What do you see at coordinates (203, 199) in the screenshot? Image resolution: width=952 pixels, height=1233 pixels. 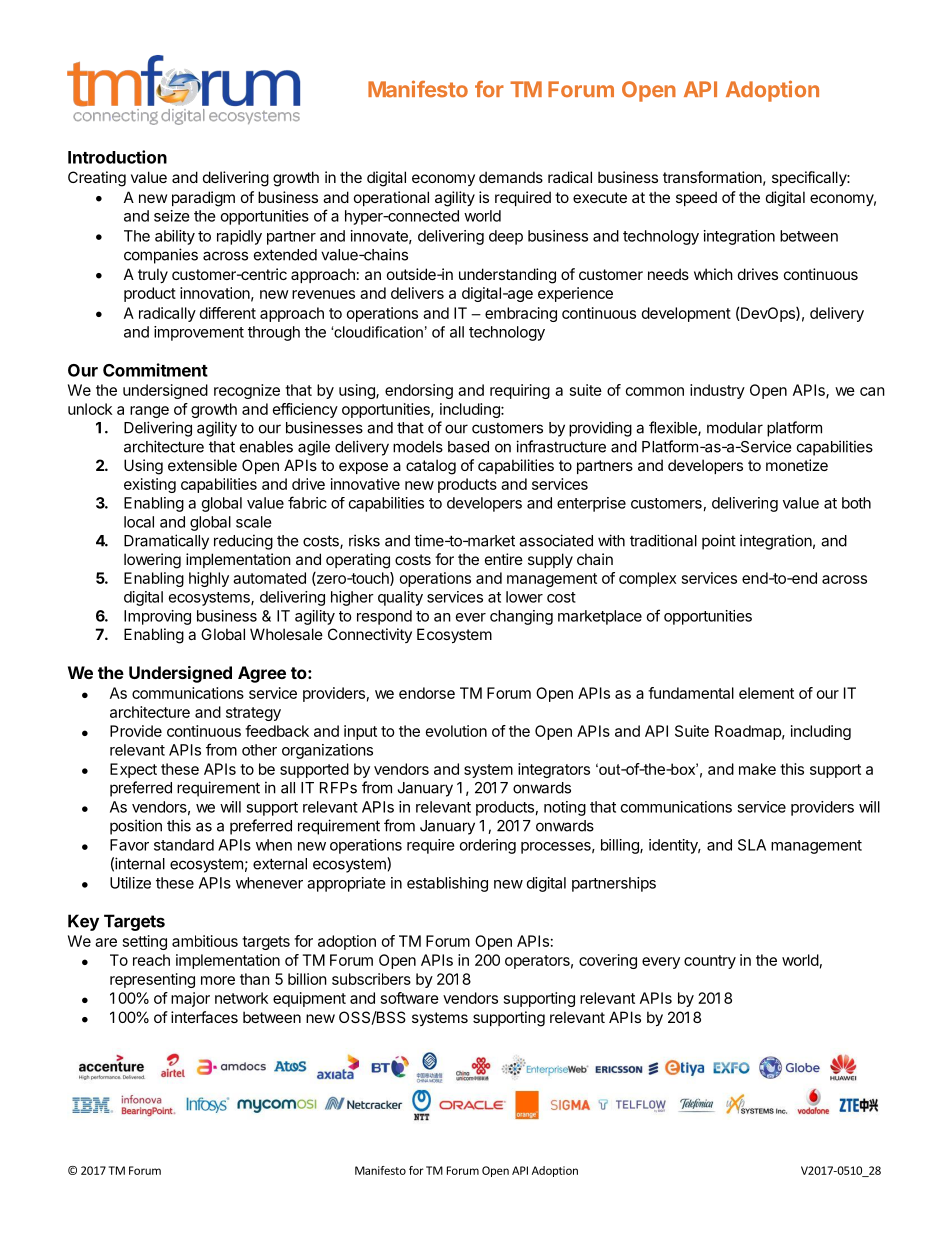 I see `paradigm` at bounding box center [203, 199].
